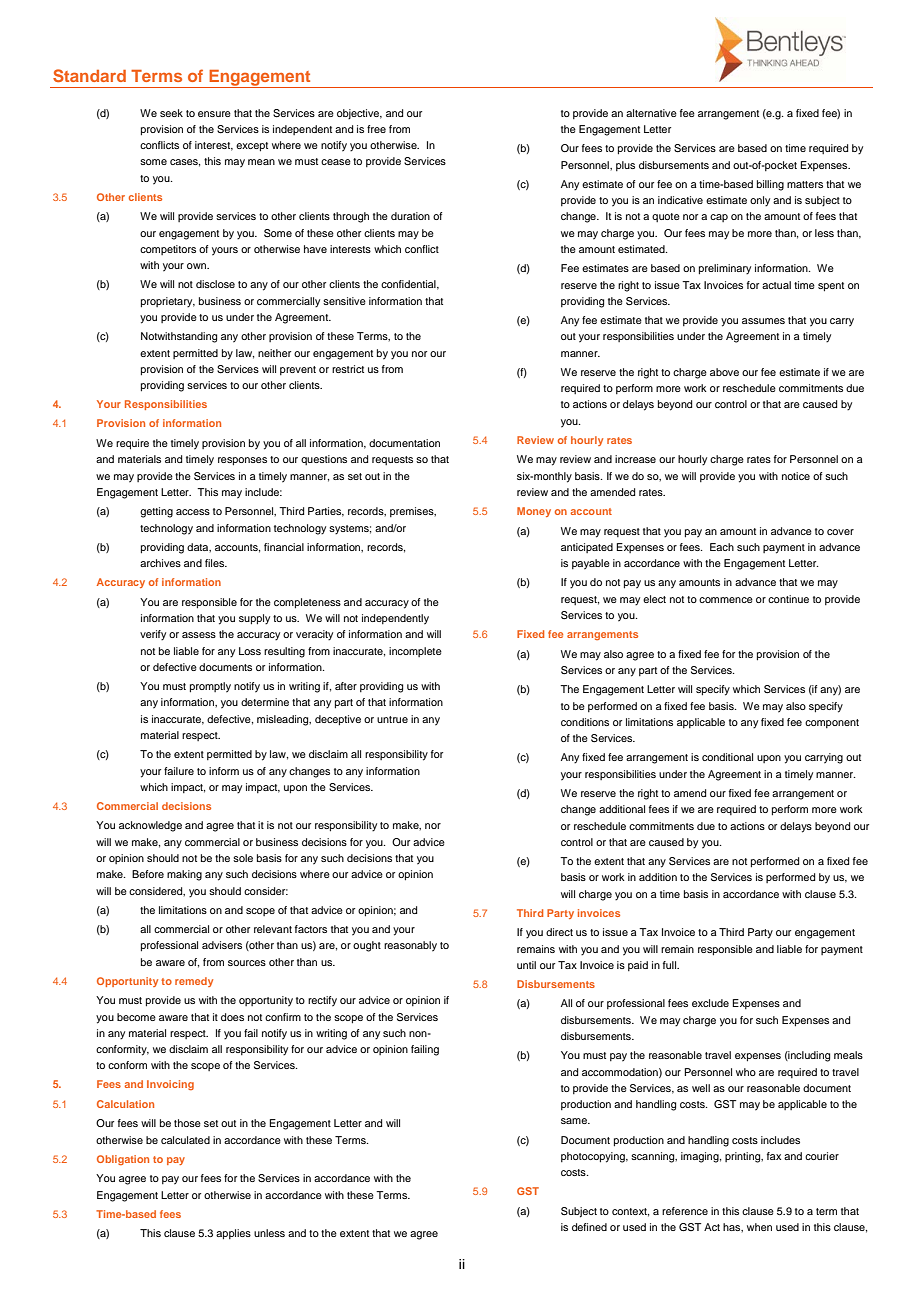 Image resolution: width=924 pixels, height=1307 pixels. I want to click on applies, so click(233, 1234).
